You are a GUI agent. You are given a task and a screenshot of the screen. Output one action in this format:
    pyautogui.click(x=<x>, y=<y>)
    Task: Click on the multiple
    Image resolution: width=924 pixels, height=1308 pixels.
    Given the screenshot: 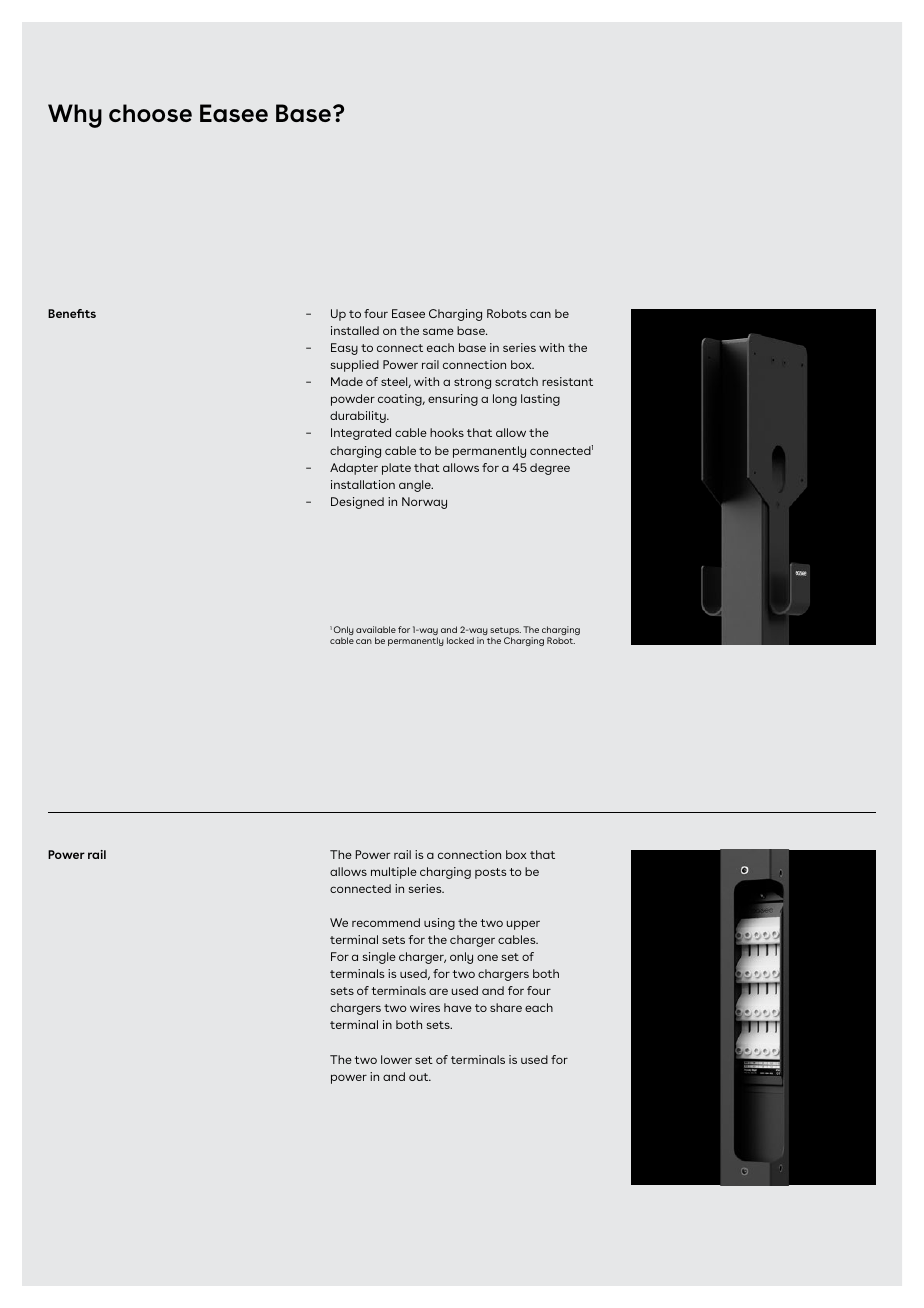 What is the action you would take?
    pyautogui.click(x=394, y=873)
